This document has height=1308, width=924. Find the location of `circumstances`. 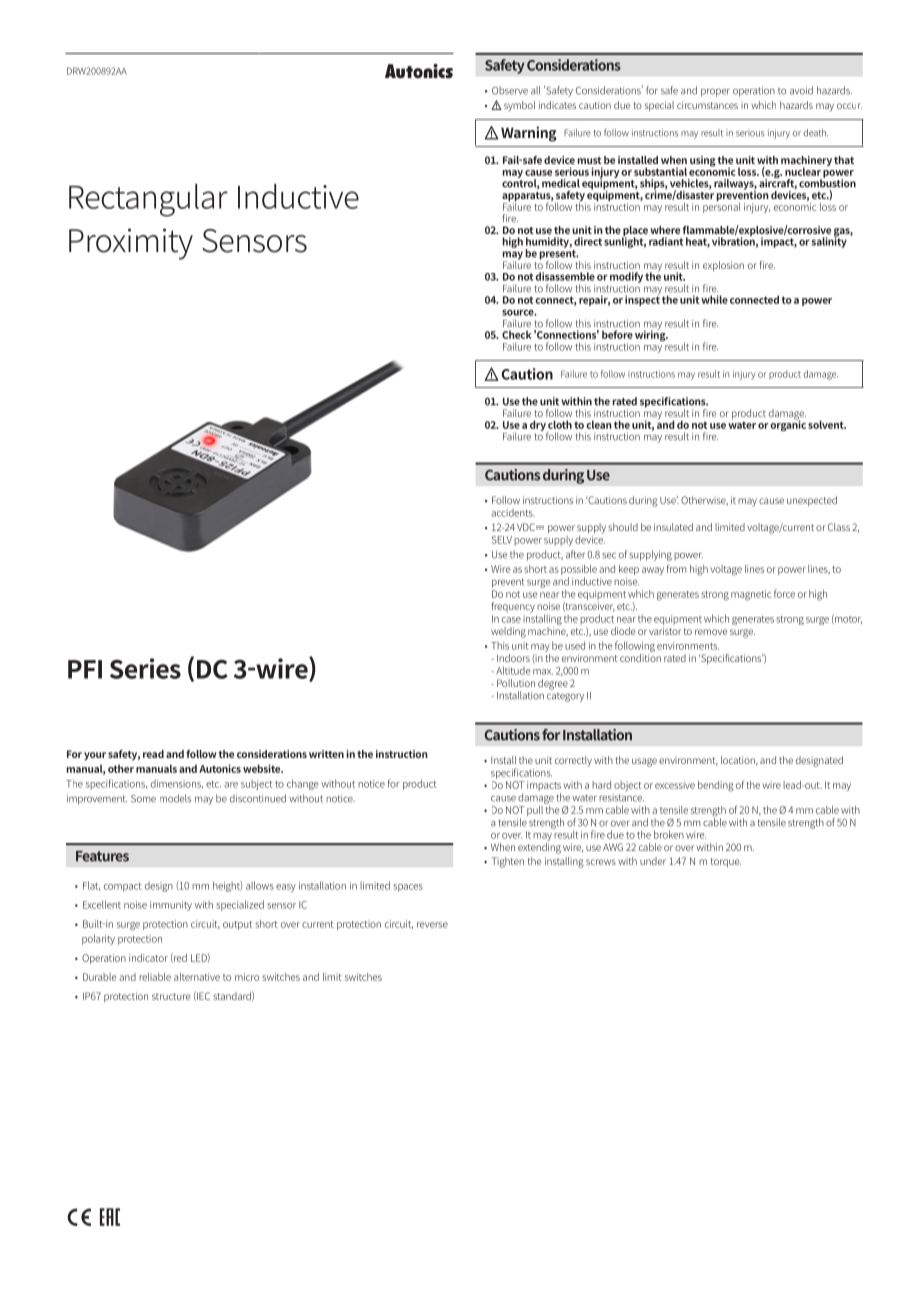

circumstances is located at coordinates (707, 105).
